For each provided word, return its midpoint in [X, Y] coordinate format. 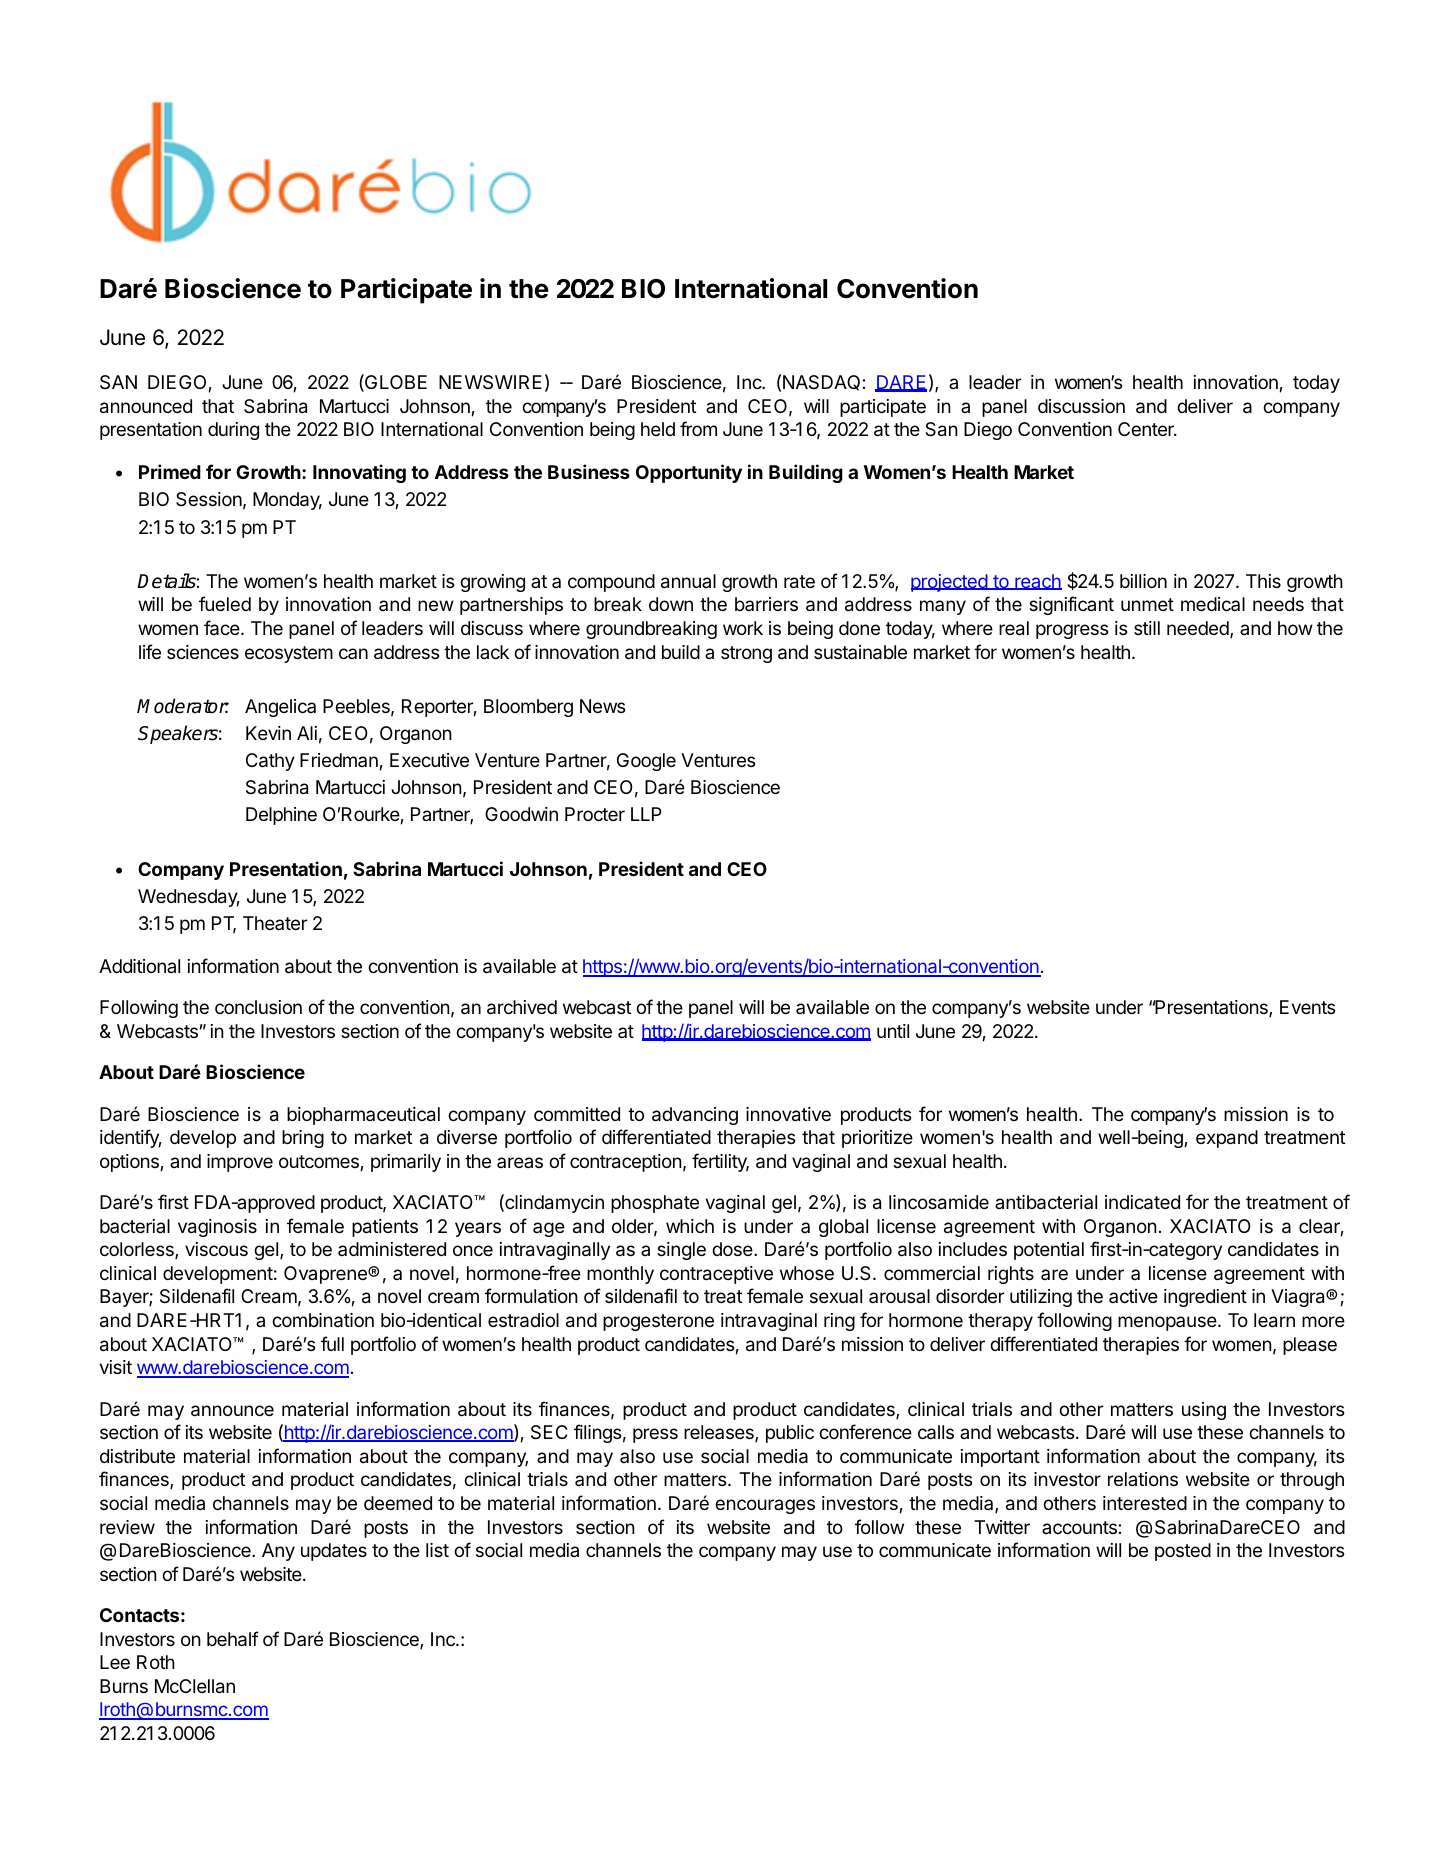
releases [720, 1433]
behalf [233, 1639]
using [1204, 1411]
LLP [646, 814]
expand [1227, 1139]
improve [240, 1163]
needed [1199, 629]
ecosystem [289, 654]
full [332, 1343]
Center [1147, 429]
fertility [720, 1162]
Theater [275, 923]
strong [746, 654]
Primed [170, 471]
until [893, 1031]
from [698, 428]
